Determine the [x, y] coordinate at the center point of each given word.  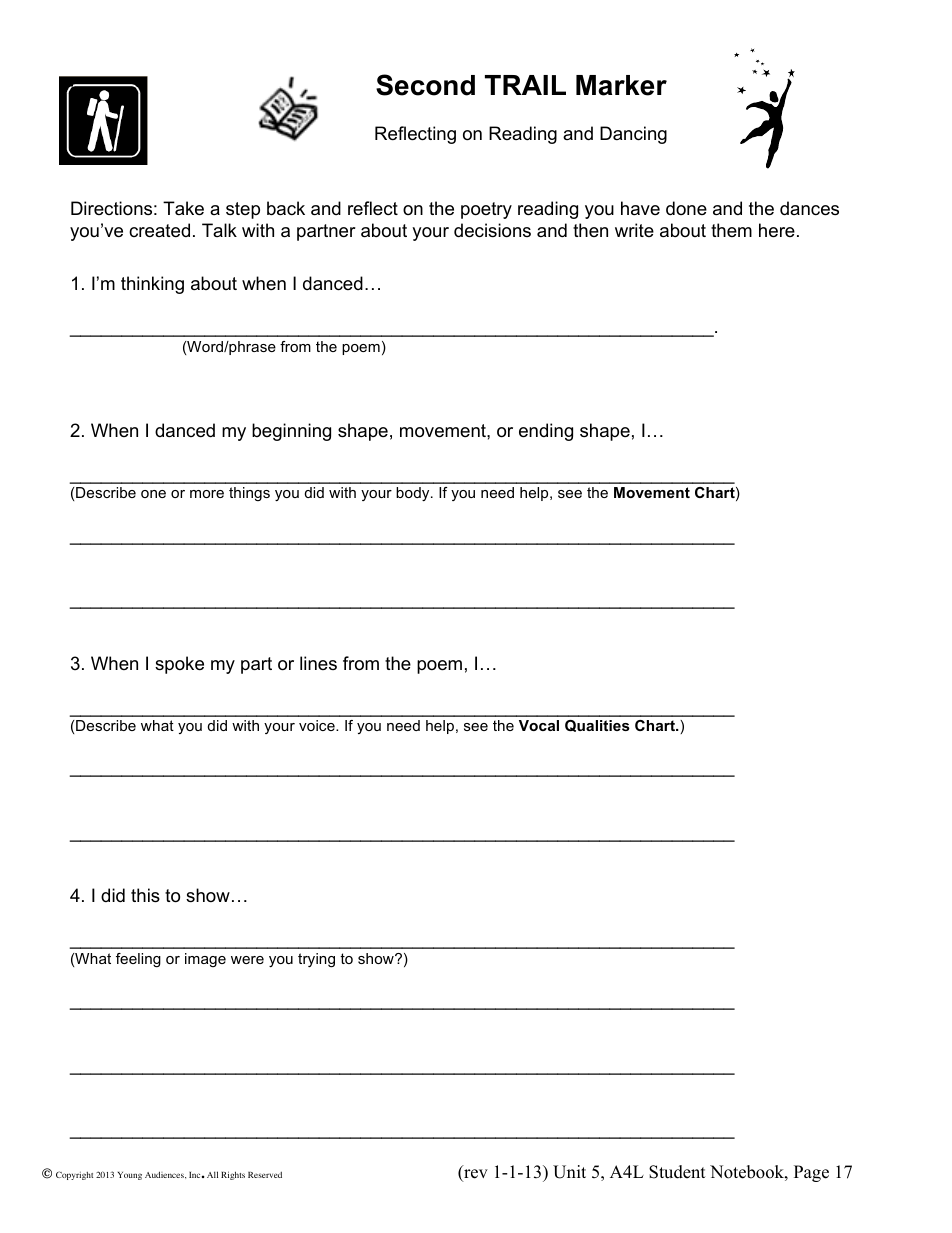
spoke [179, 665]
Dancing [633, 135]
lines [318, 663]
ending [546, 432]
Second [425, 85]
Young [130, 1176]
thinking [152, 285]
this [145, 895]
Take [183, 208]
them [731, 230]
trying [316, 960]
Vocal [539, 725]
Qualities [597, 726]
